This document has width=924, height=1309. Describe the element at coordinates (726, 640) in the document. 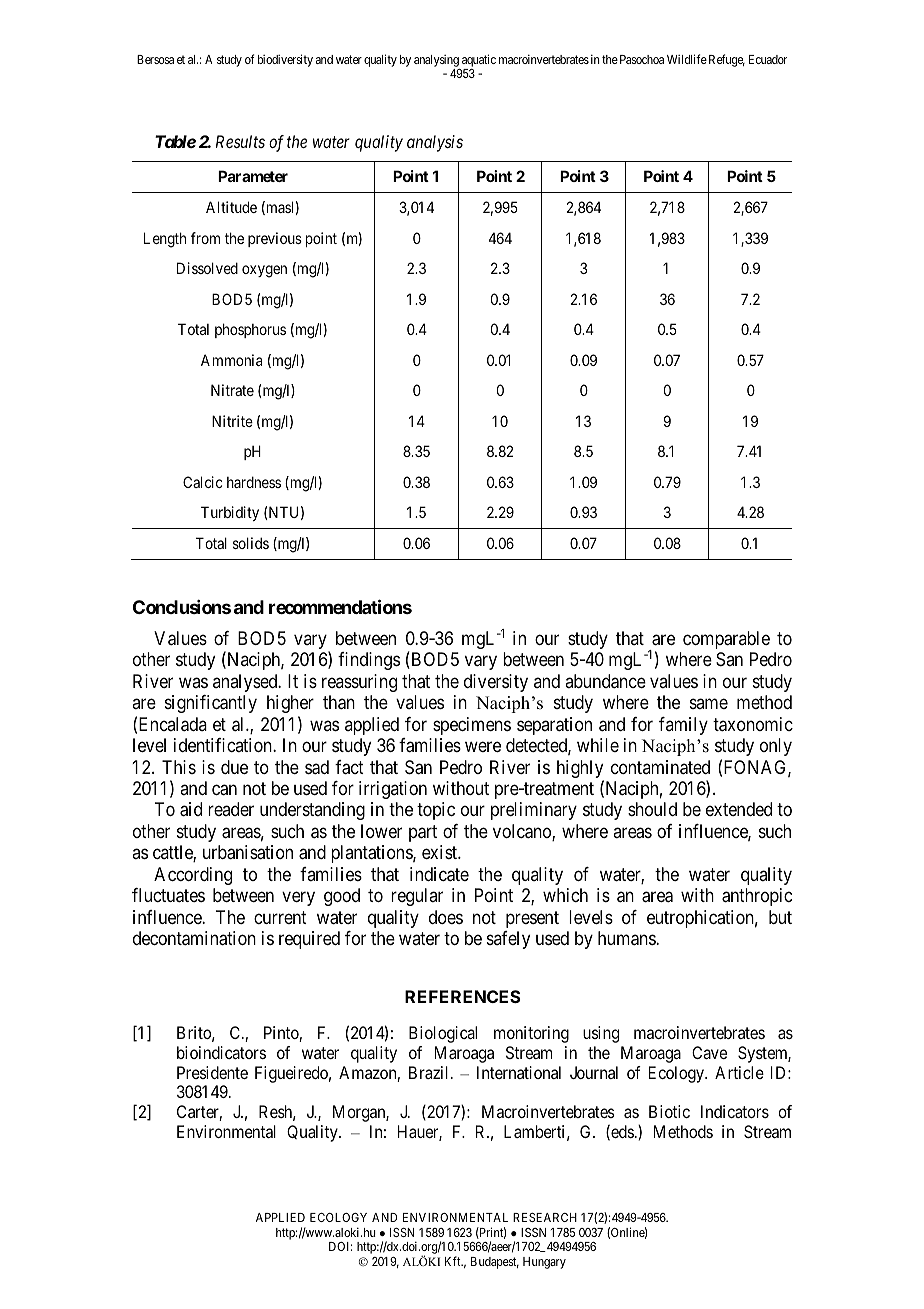

I see `comparable` at that location.
